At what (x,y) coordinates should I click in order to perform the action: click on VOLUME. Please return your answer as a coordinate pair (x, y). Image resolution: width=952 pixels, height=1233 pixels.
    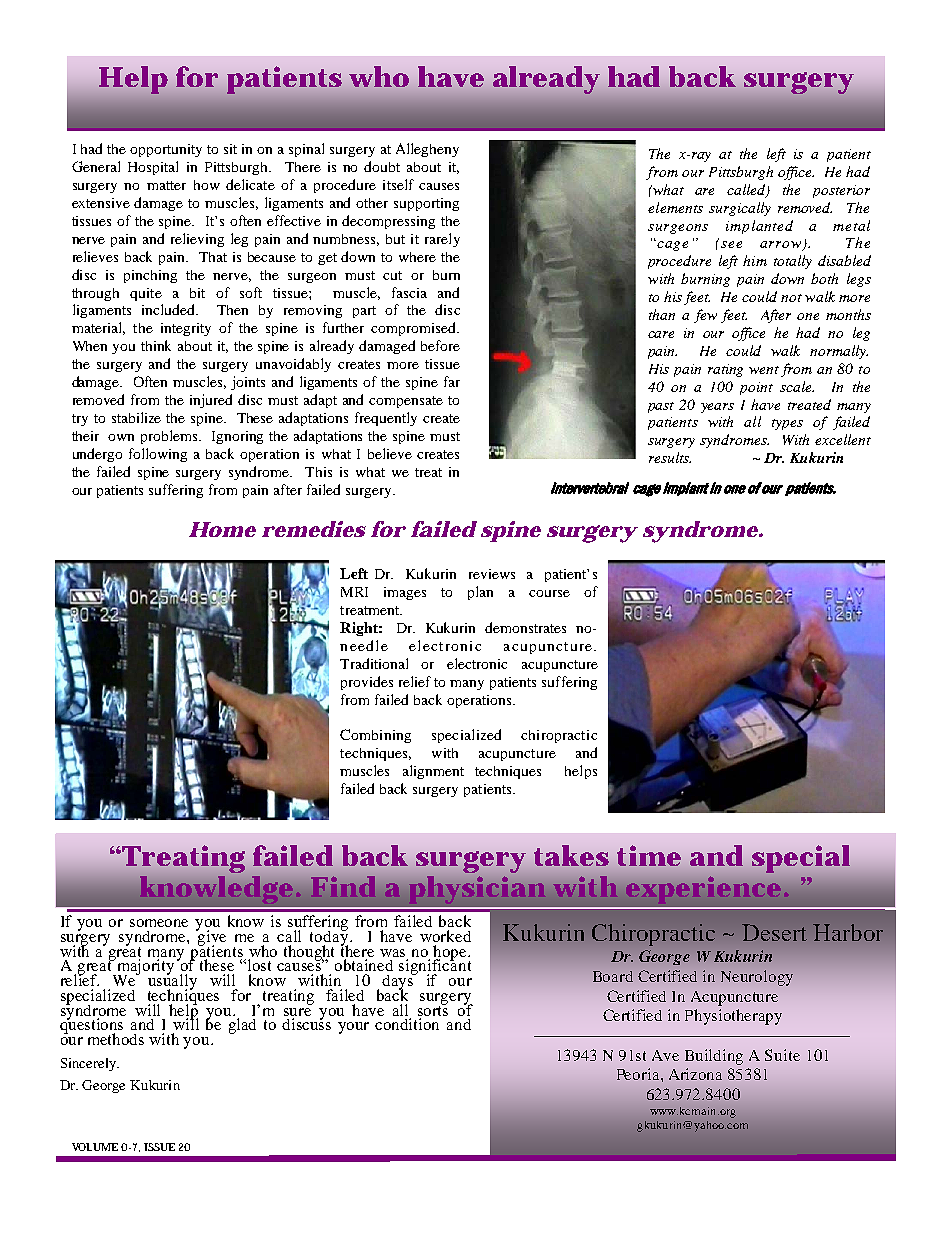
    Looking at the image, I should click on (95, 1147).
